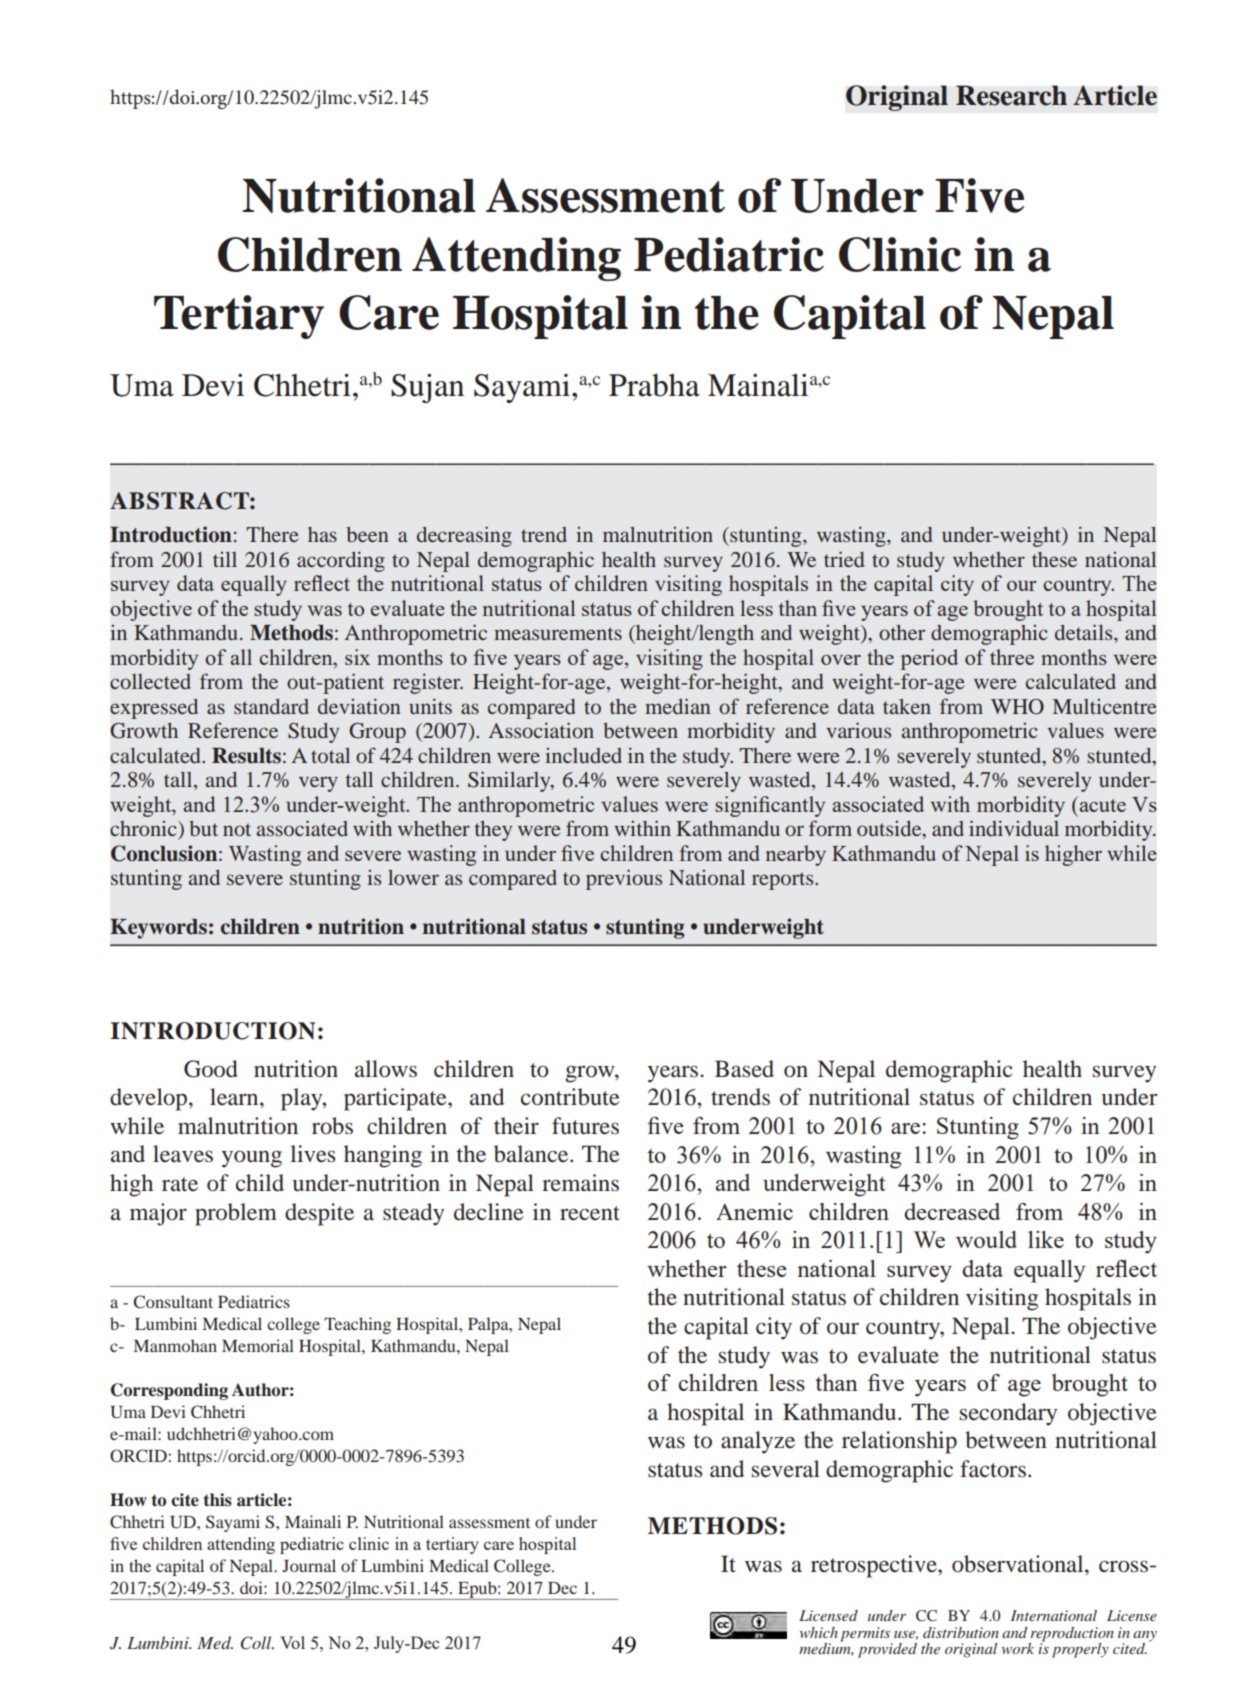 This image has height=1690, width=1249. Describe the element at coordinates (322, 534) in the image. I see `has` at that location.
